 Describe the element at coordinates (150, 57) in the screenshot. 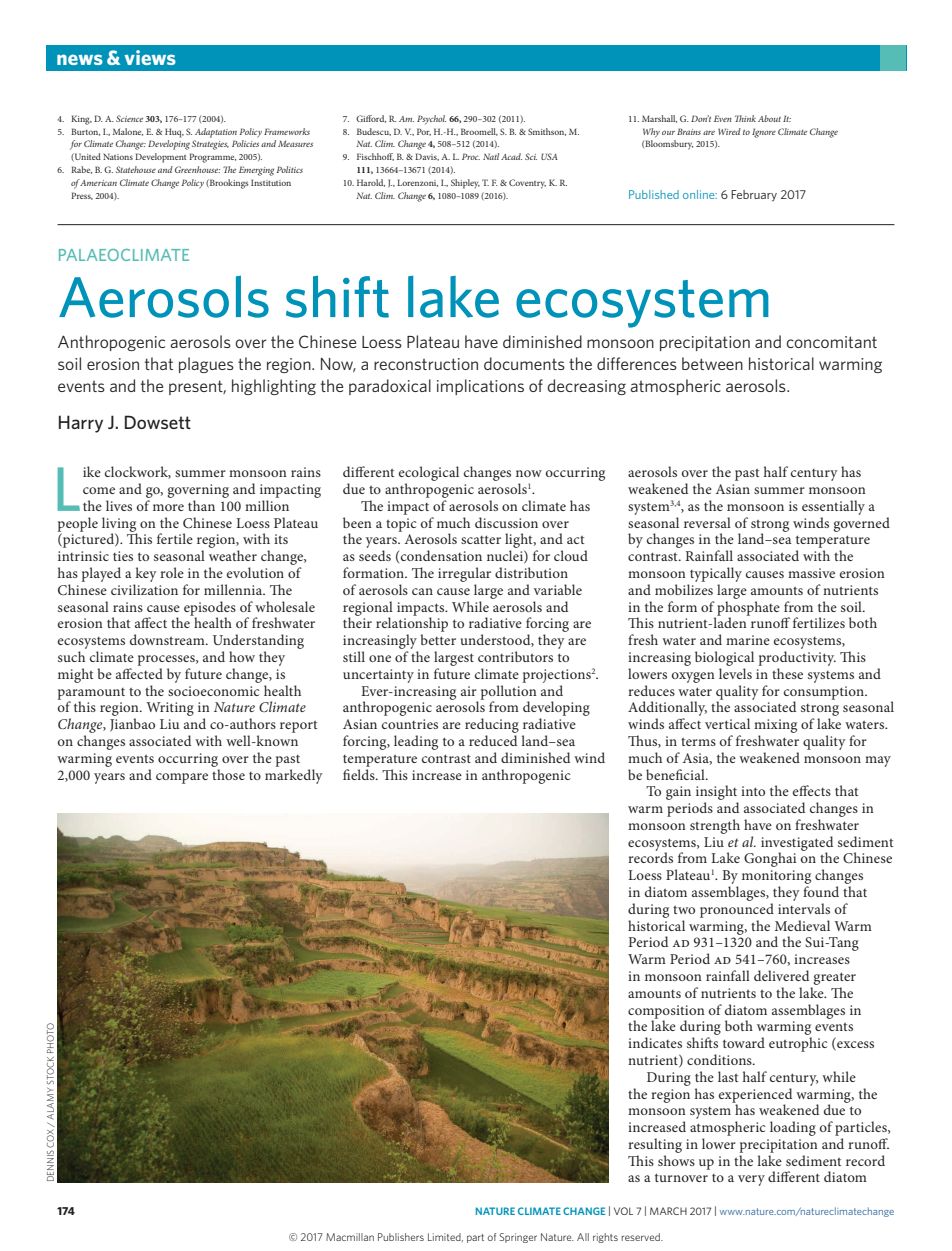

I see `views` at that location.
